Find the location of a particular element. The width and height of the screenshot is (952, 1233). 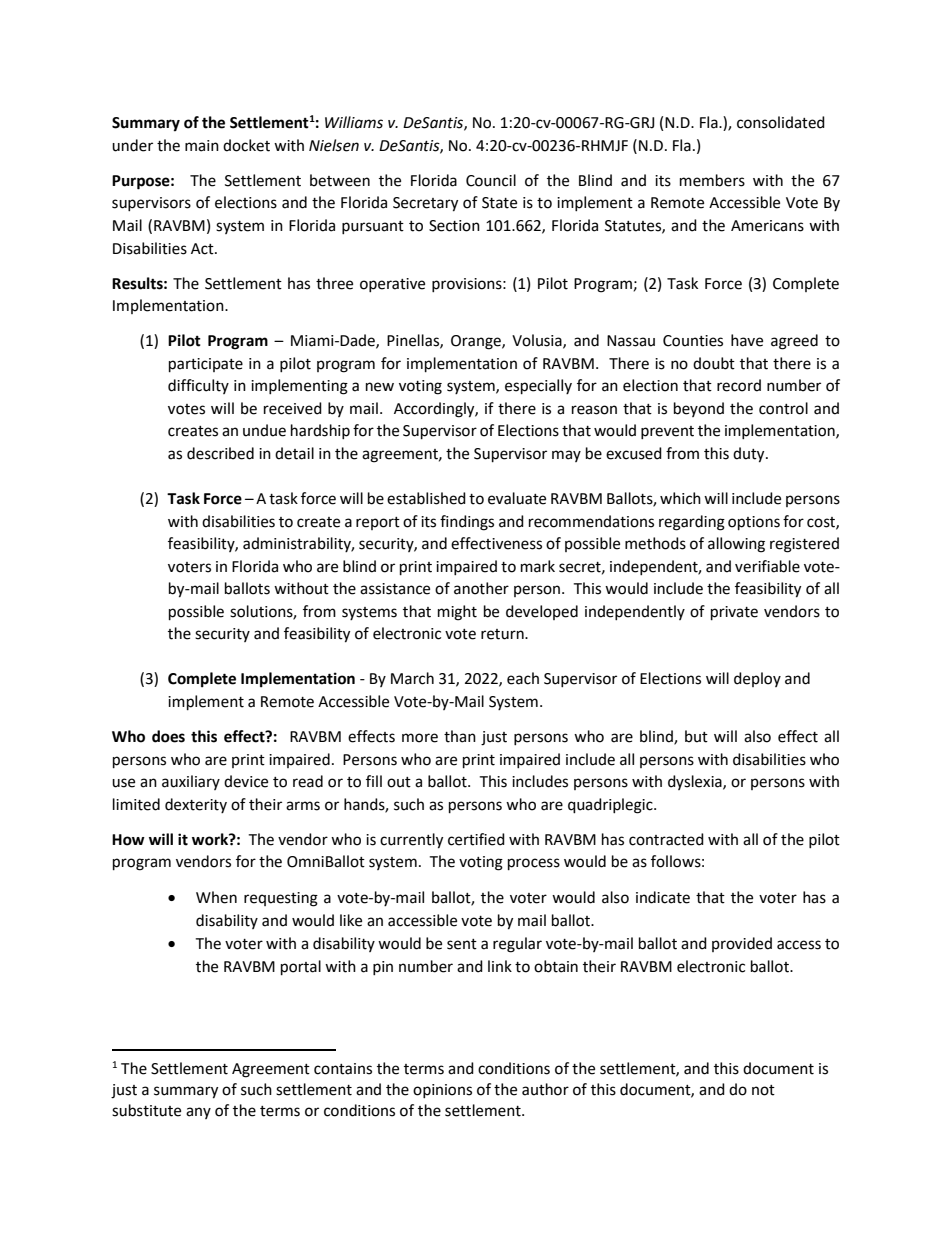

auxiliary is located at coordinates (191, 782).
